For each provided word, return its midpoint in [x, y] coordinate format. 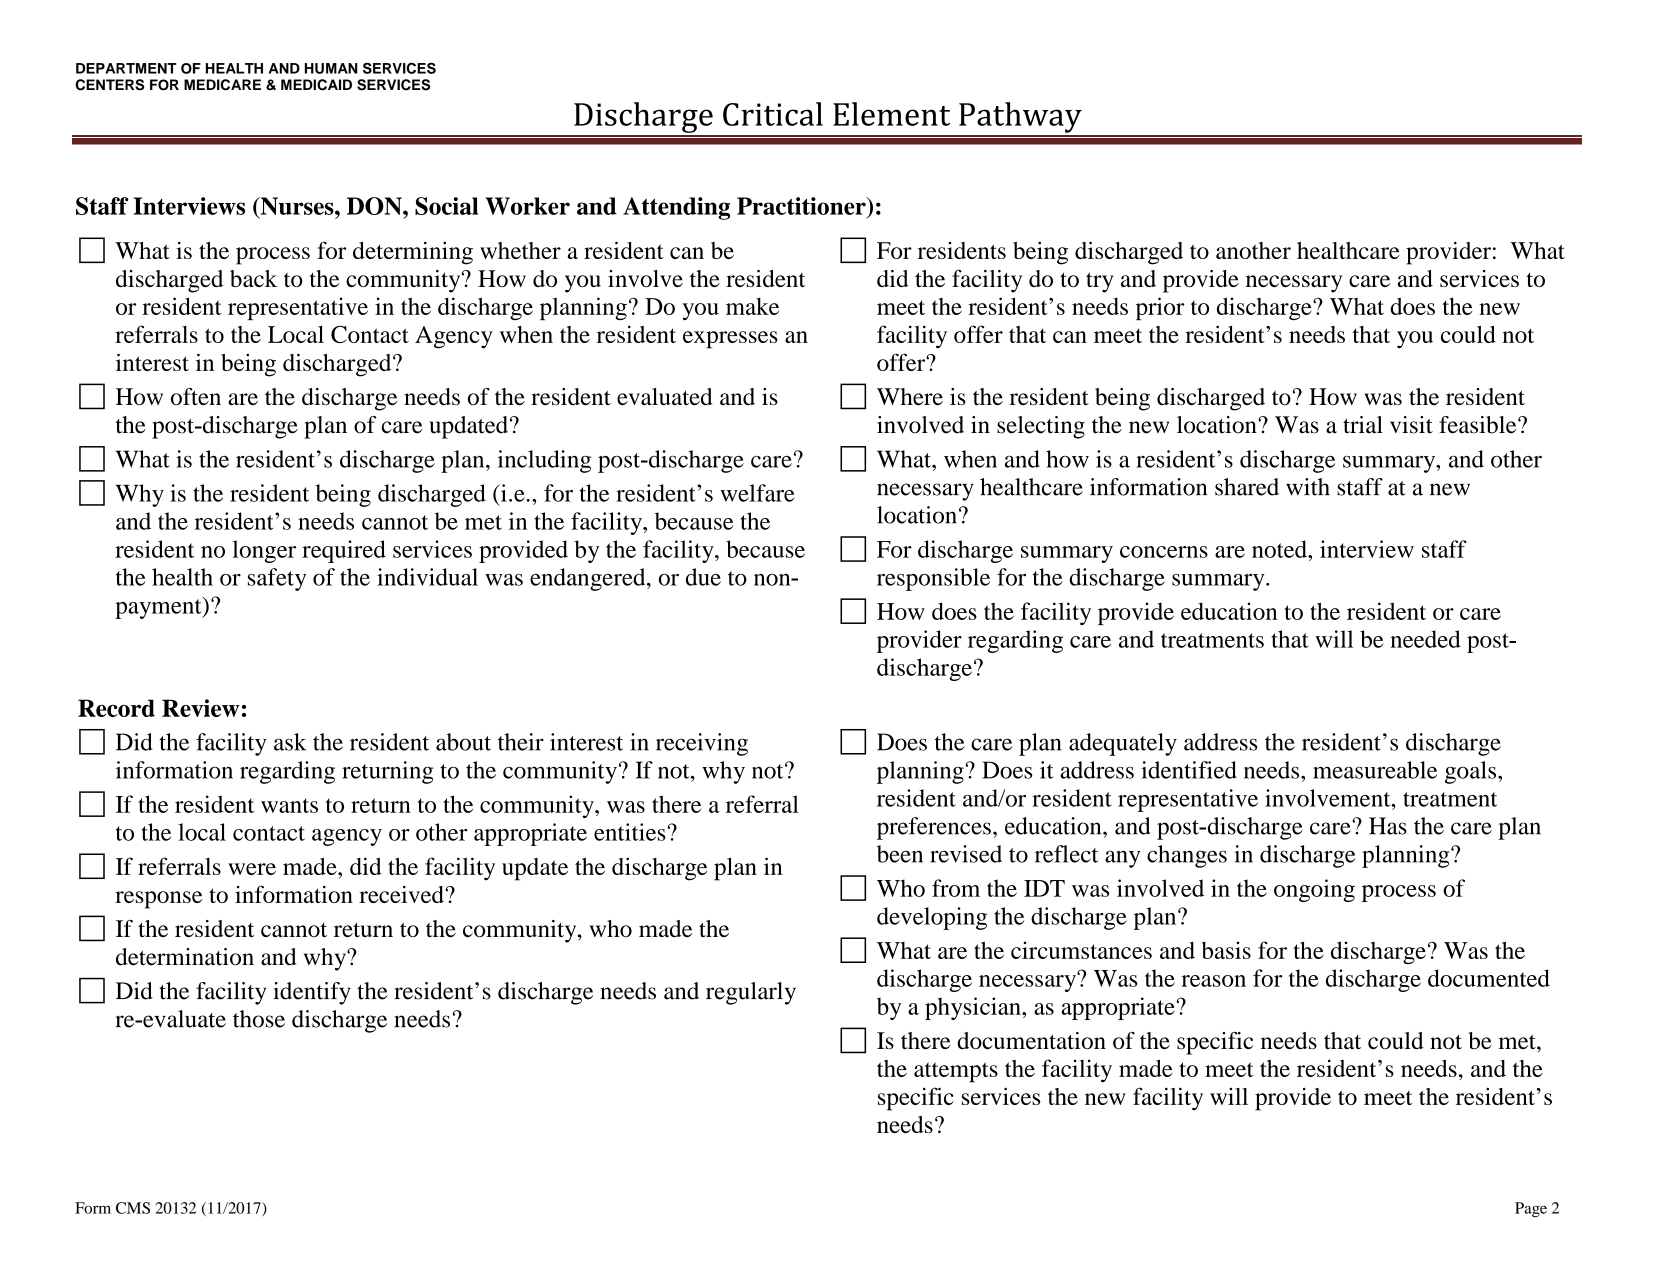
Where [910, 396]
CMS [133, 1208]
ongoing [1314, 890]
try [1100, 282]
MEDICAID [316, 85]
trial [1363, 425]
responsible [933, 579]
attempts [956, 1072]
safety [277, 579]
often [196, 396]
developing [932, 918]
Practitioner [802, 206]
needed [1425, 639]
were [252, 869]
